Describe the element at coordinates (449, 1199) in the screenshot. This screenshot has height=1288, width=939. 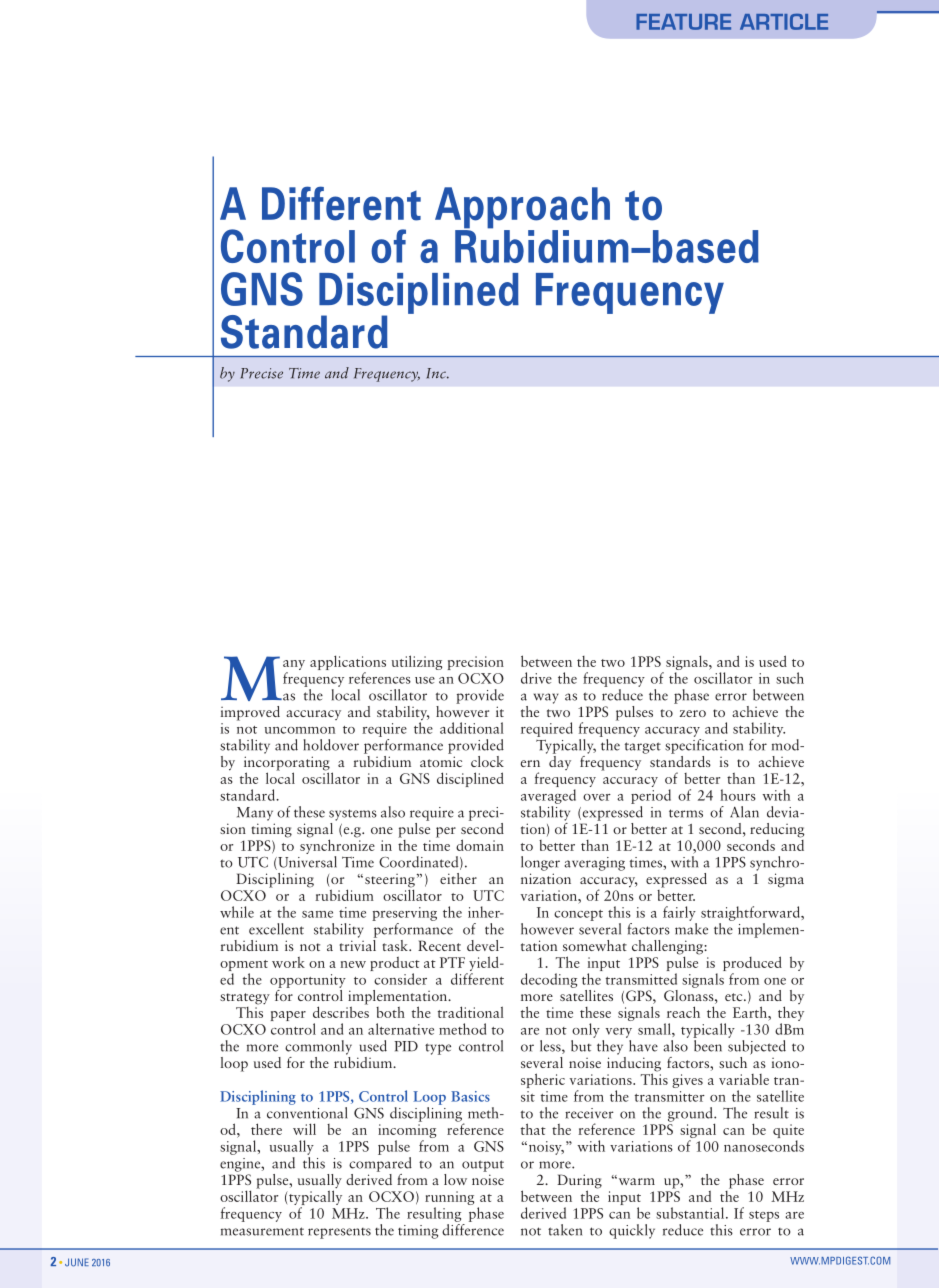
I see `running` at that location.
